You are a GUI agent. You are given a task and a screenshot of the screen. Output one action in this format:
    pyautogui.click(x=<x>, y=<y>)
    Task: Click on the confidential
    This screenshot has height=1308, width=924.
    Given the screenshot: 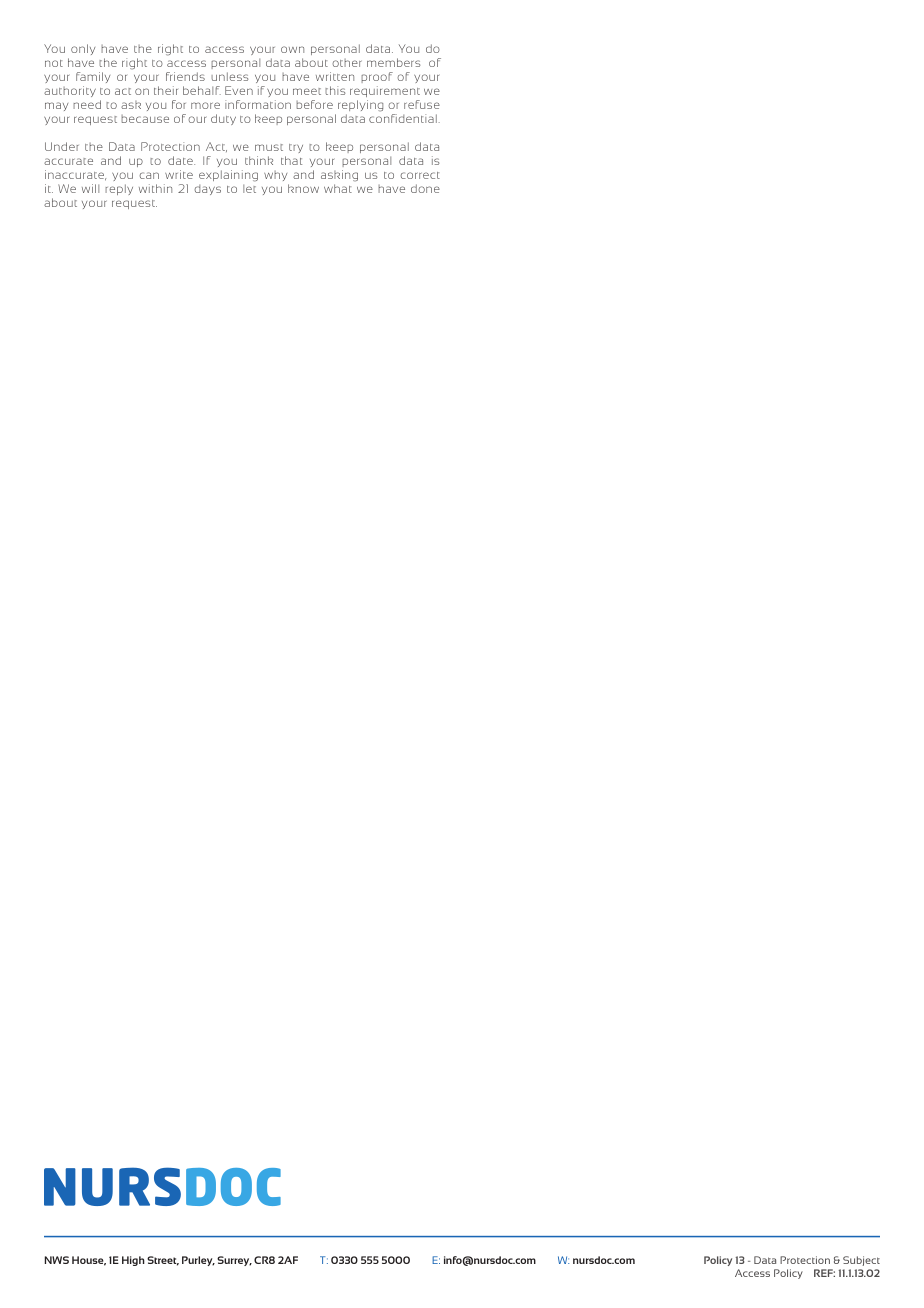 What is the action you would take?
    pyautogui.click(x=403, y=118)
